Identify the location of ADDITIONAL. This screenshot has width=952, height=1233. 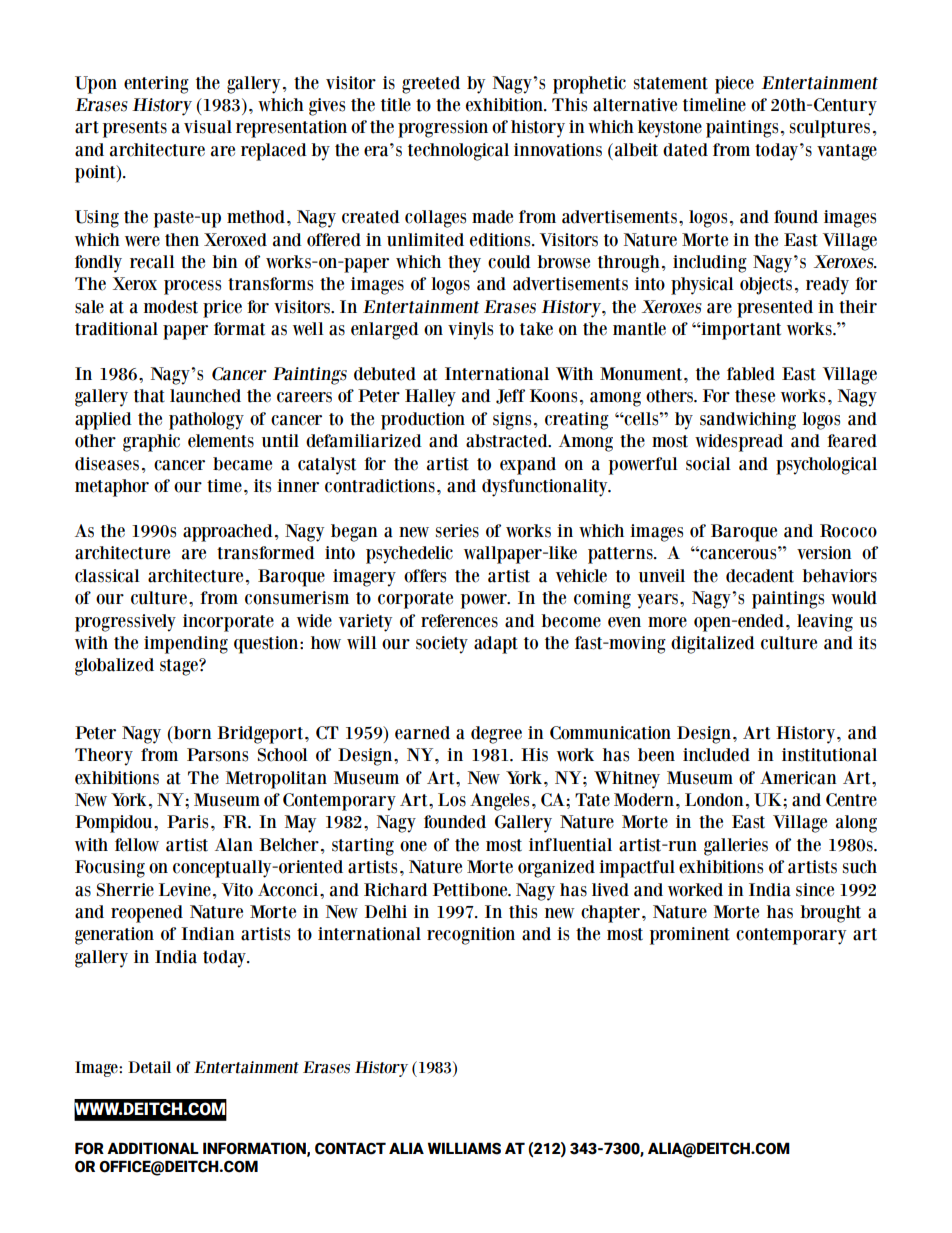
(153, 1148).
